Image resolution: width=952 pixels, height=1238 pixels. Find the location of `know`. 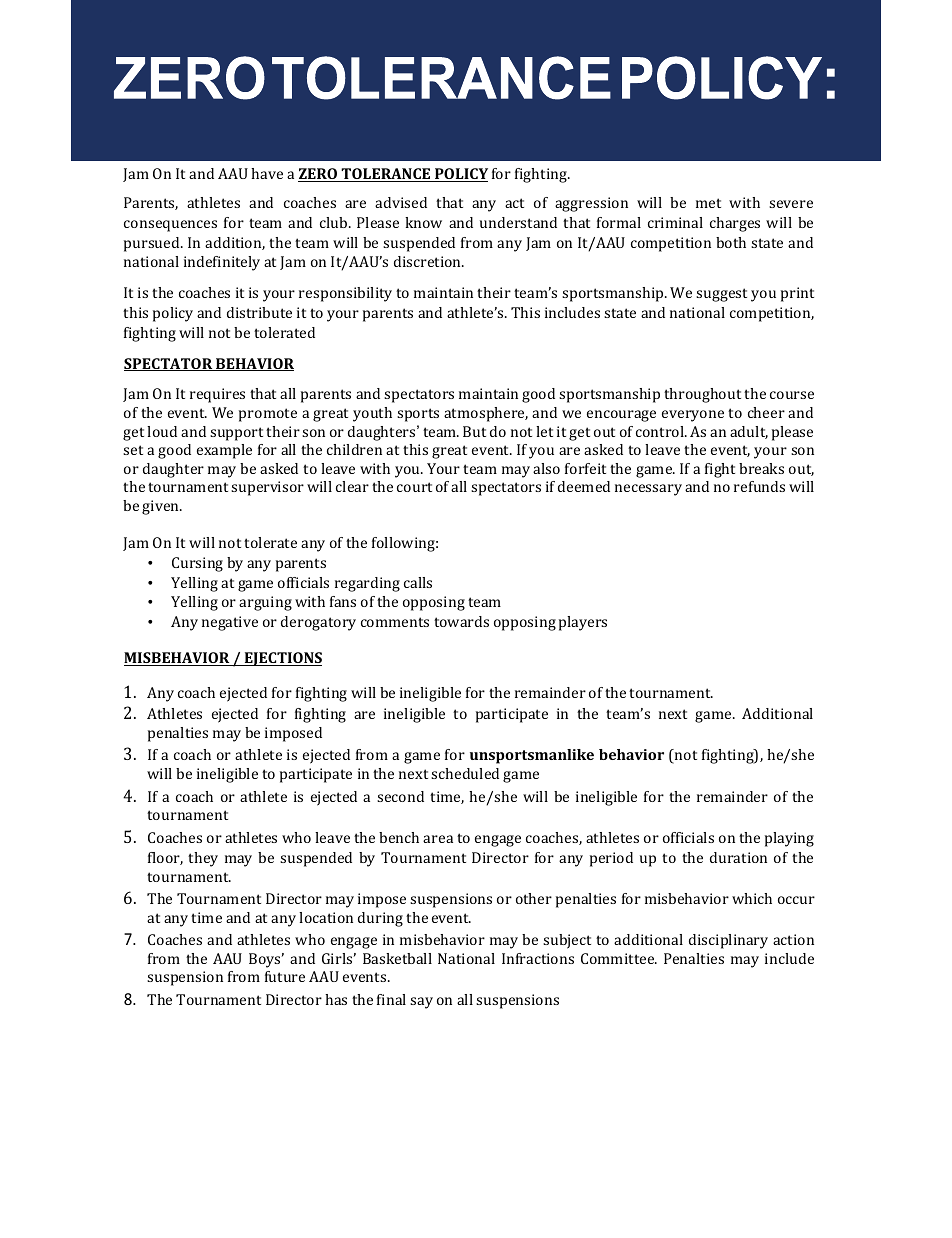

know is located at coordinates (423, 222).
